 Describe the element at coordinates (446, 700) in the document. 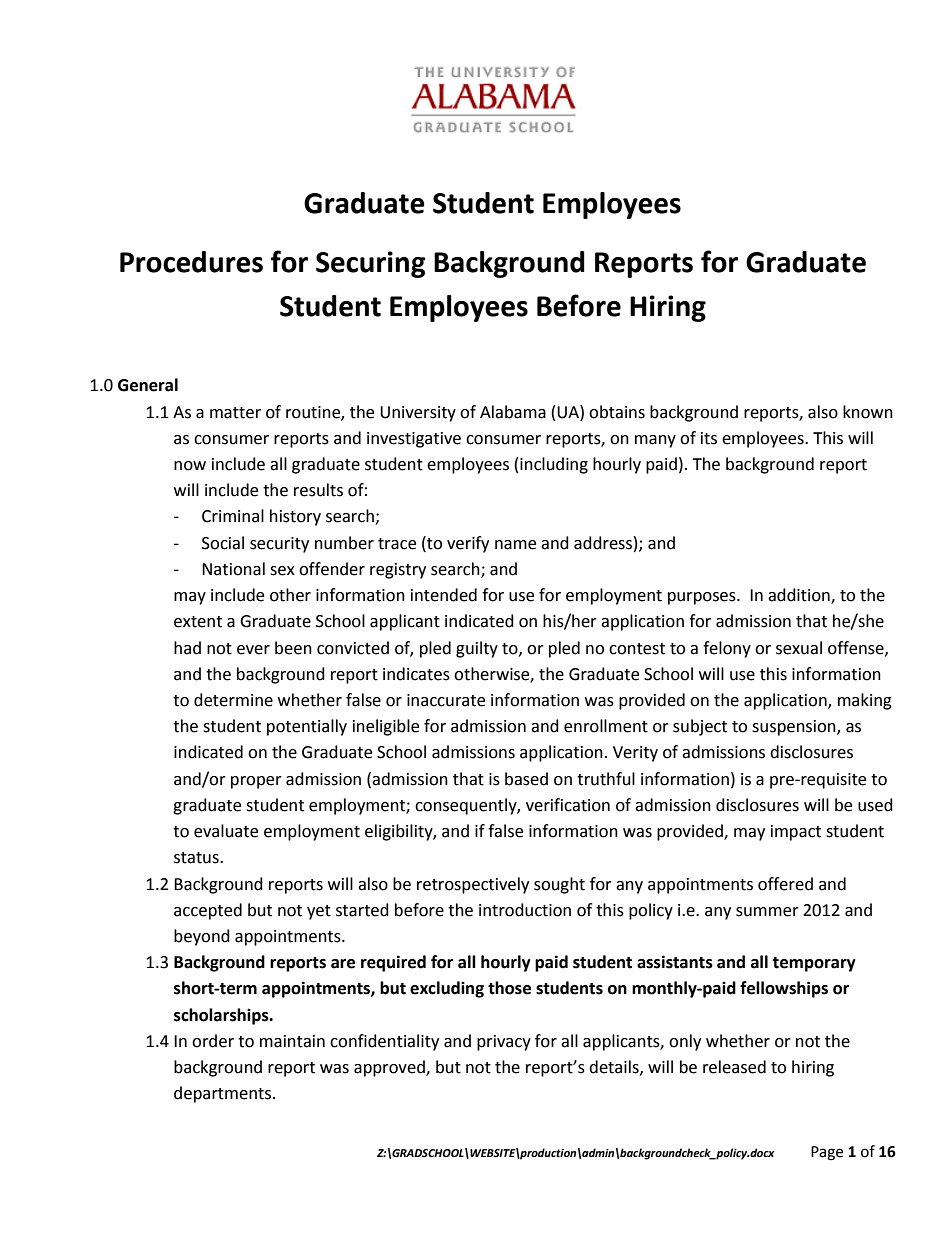

I see `inaccurate` at that location.
